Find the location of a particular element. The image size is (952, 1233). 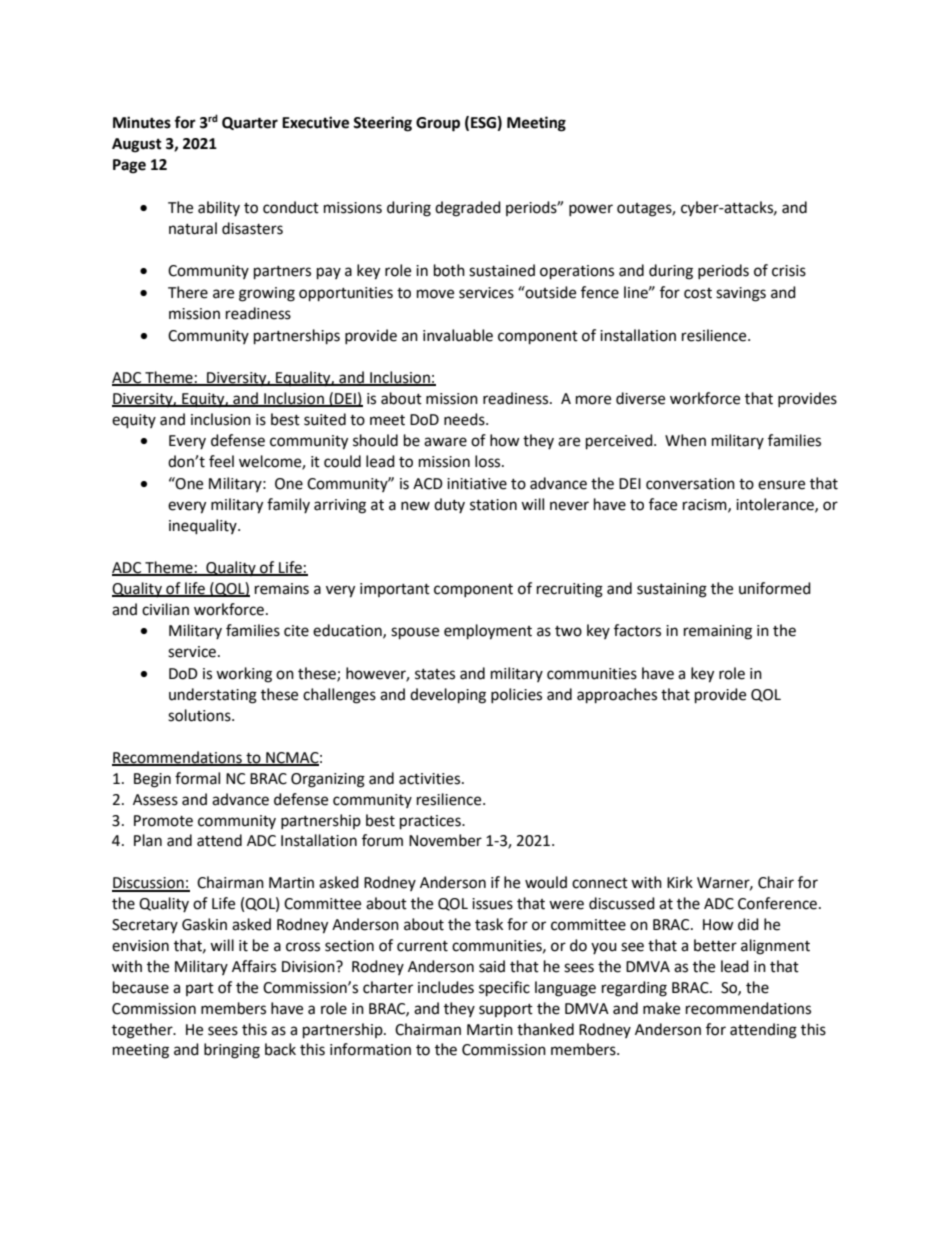

approaches is located at coordinates (617, 696).
